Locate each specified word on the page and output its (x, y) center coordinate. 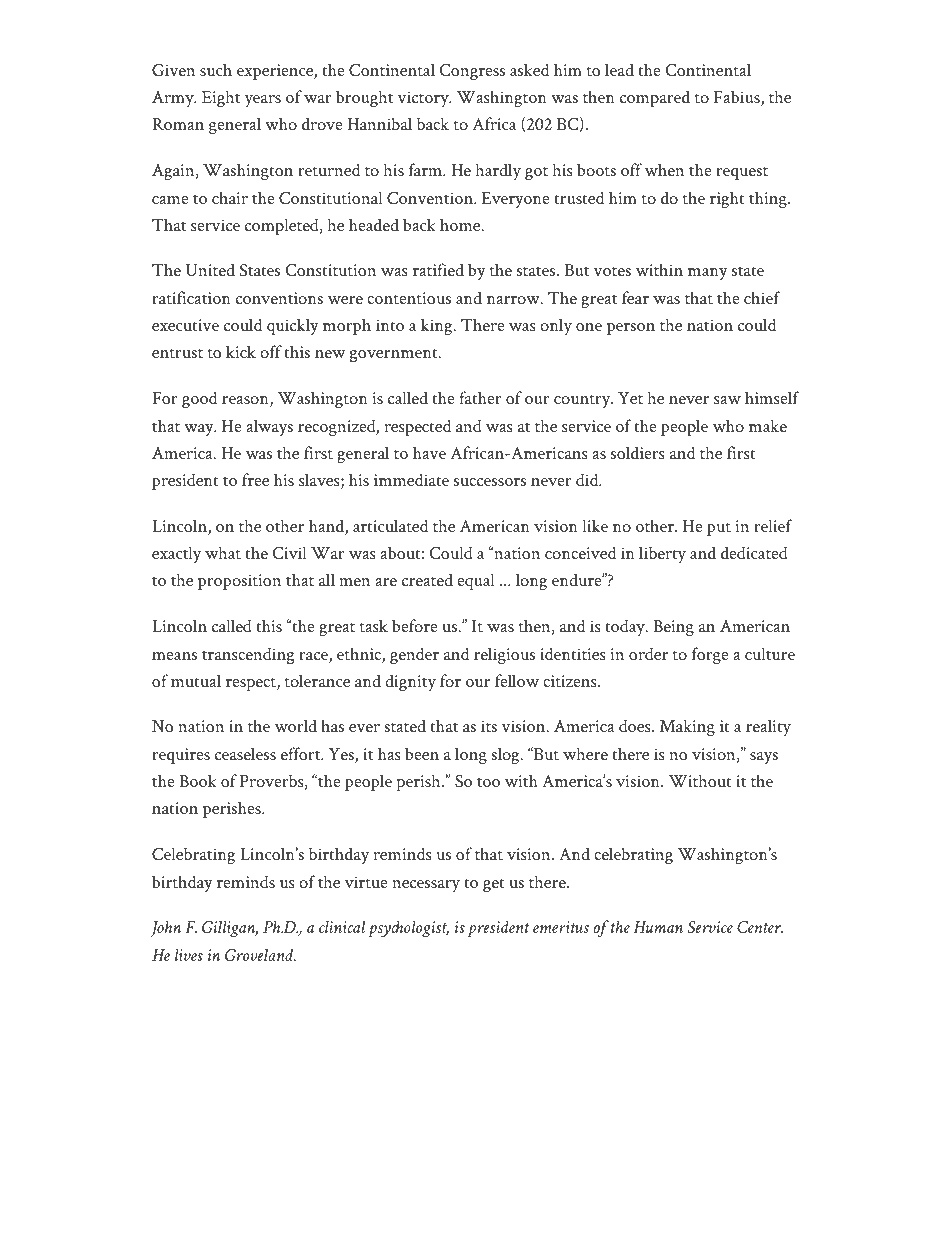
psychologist (409, 929)
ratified (438, 269)
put (719, 529)
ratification (191, 297)
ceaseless (245, 753)
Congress (472, 72)
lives (189, 955)
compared (655, 98)
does (635, 726)
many (708, 274)
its (489, 726)
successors (490, 482)
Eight (221, 99)
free (255, 479)
